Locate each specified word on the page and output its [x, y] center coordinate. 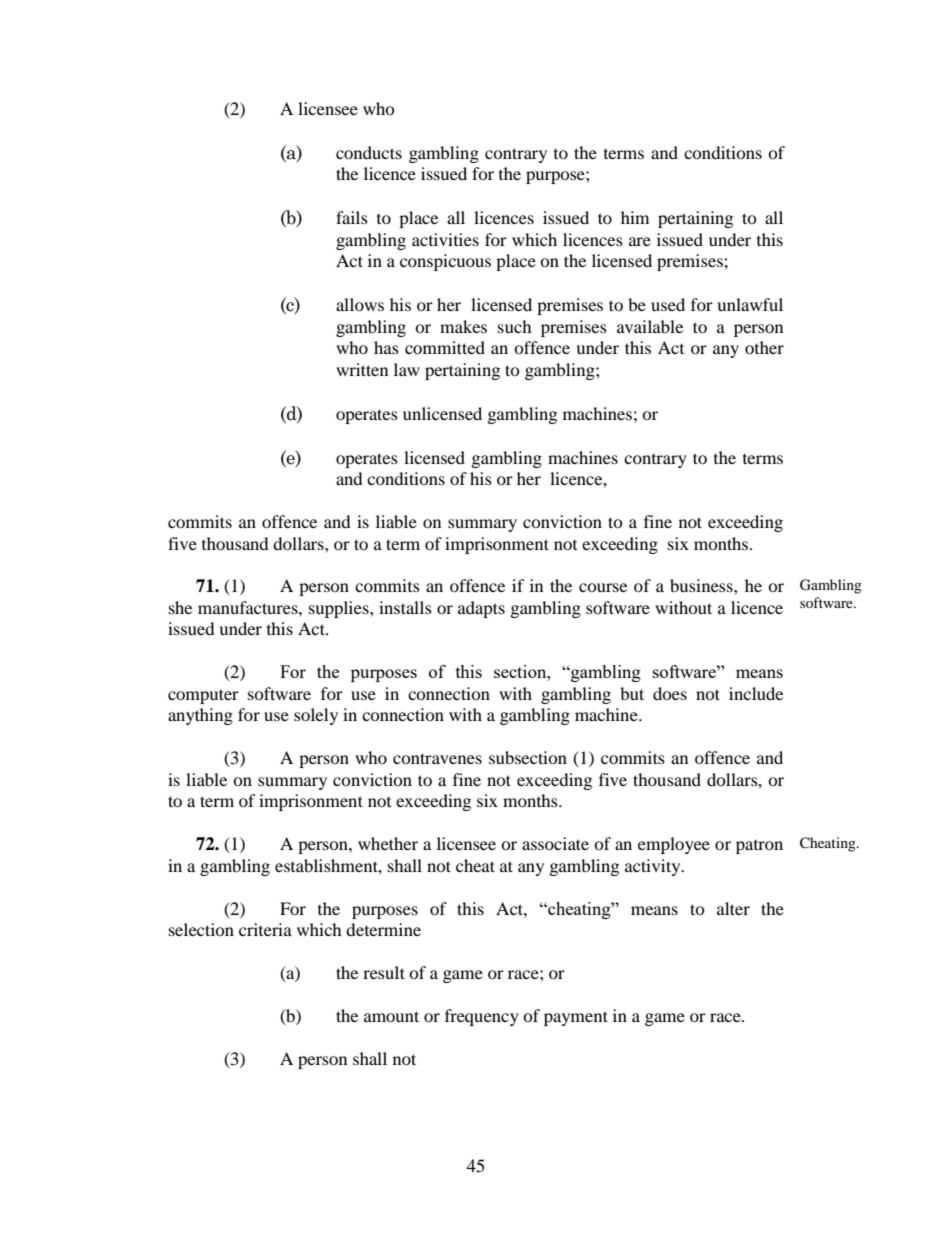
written [362, 369]
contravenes [437, 758]
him [635, 217]
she [180, 607]
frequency [482, 1017]
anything [200, 716]
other [764, 347]
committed [445, 347]
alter [733, 908]
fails [352, 217]
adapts [481, 609]
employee [674, 845]
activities [445, 239]
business [702, 585]
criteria [265, 929]
